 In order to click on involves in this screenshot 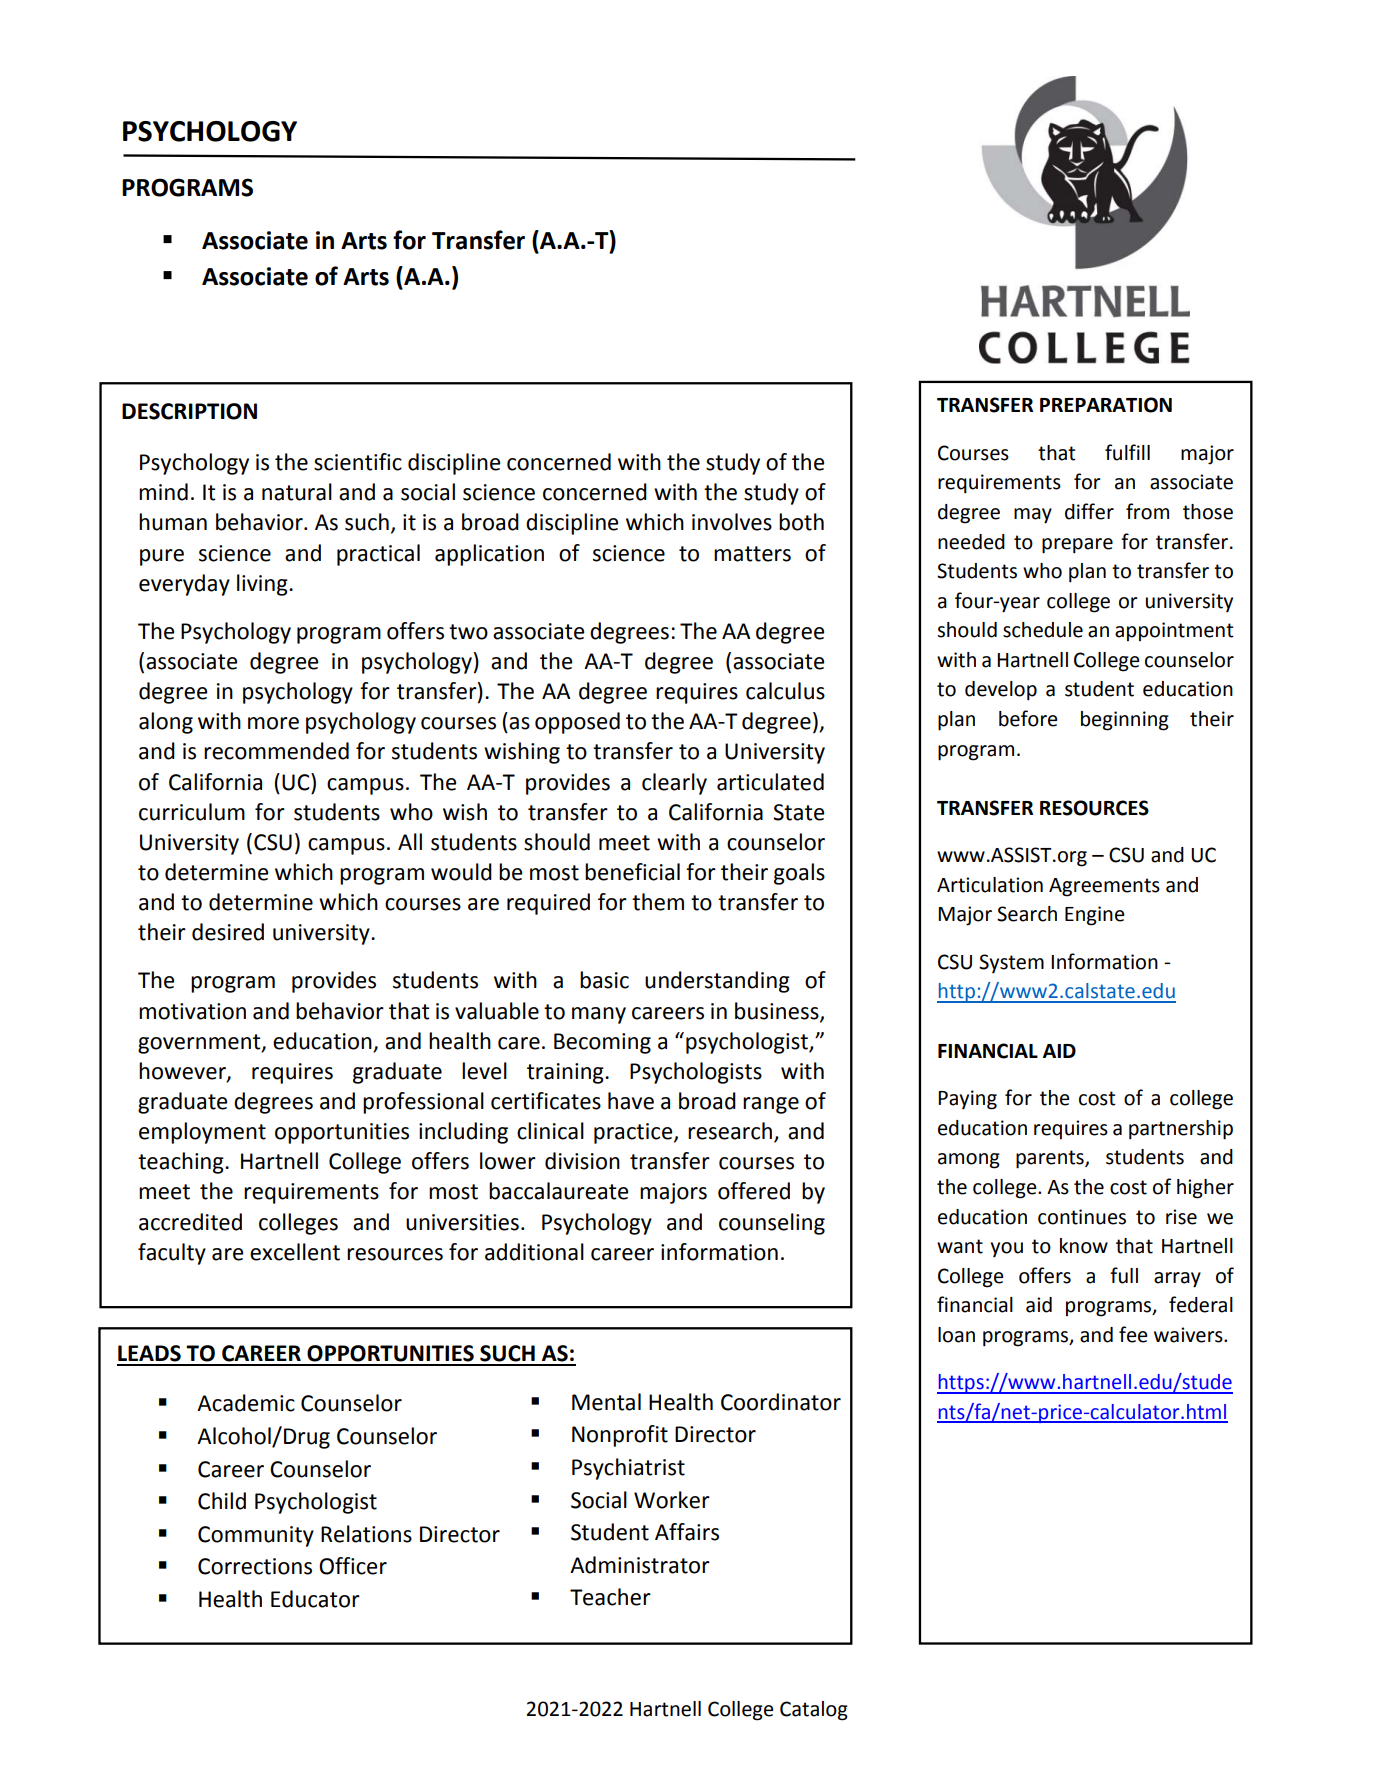, I will do `click(732, 522)`.
